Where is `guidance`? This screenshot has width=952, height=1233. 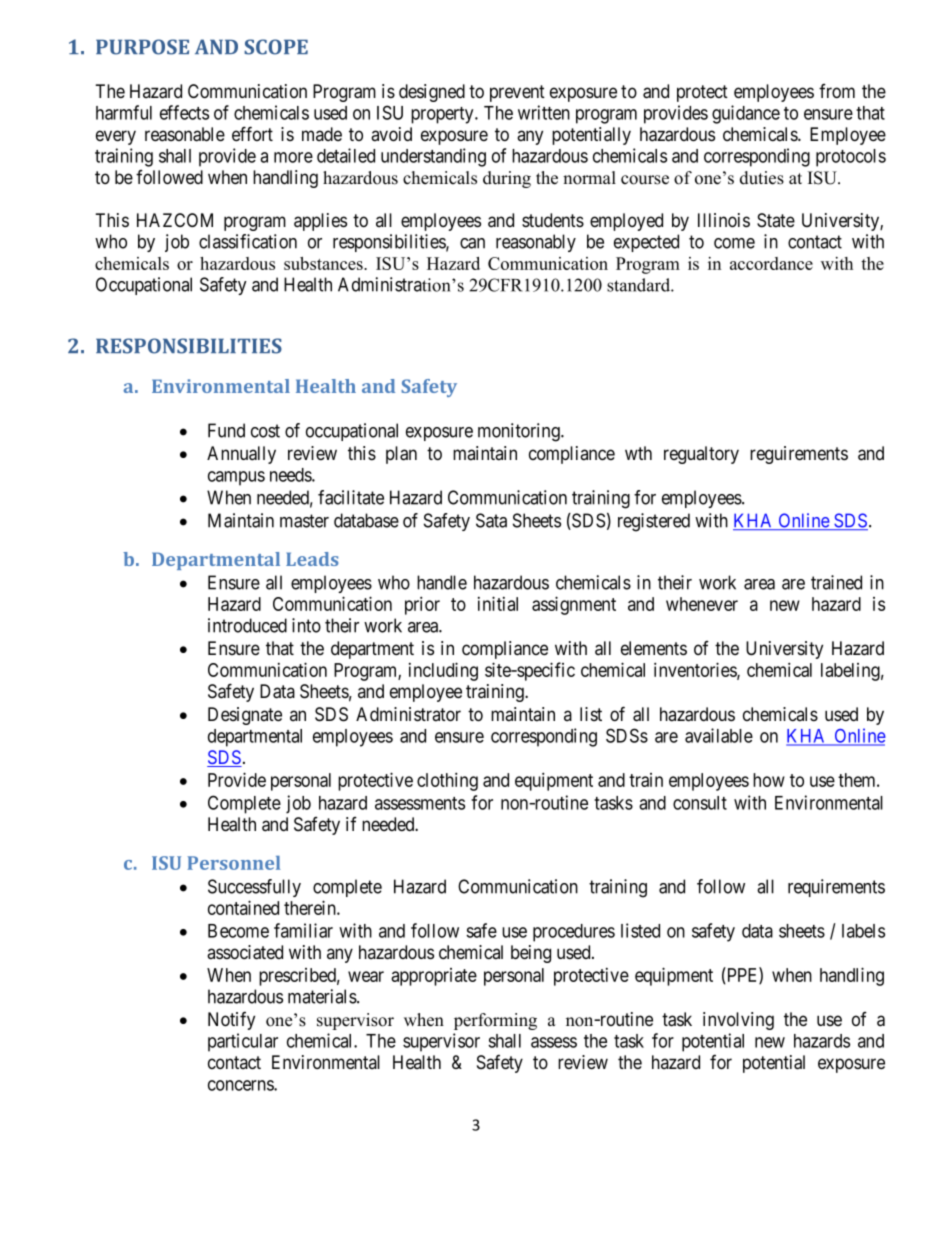 guidance is located at coordinates (746, 114).
